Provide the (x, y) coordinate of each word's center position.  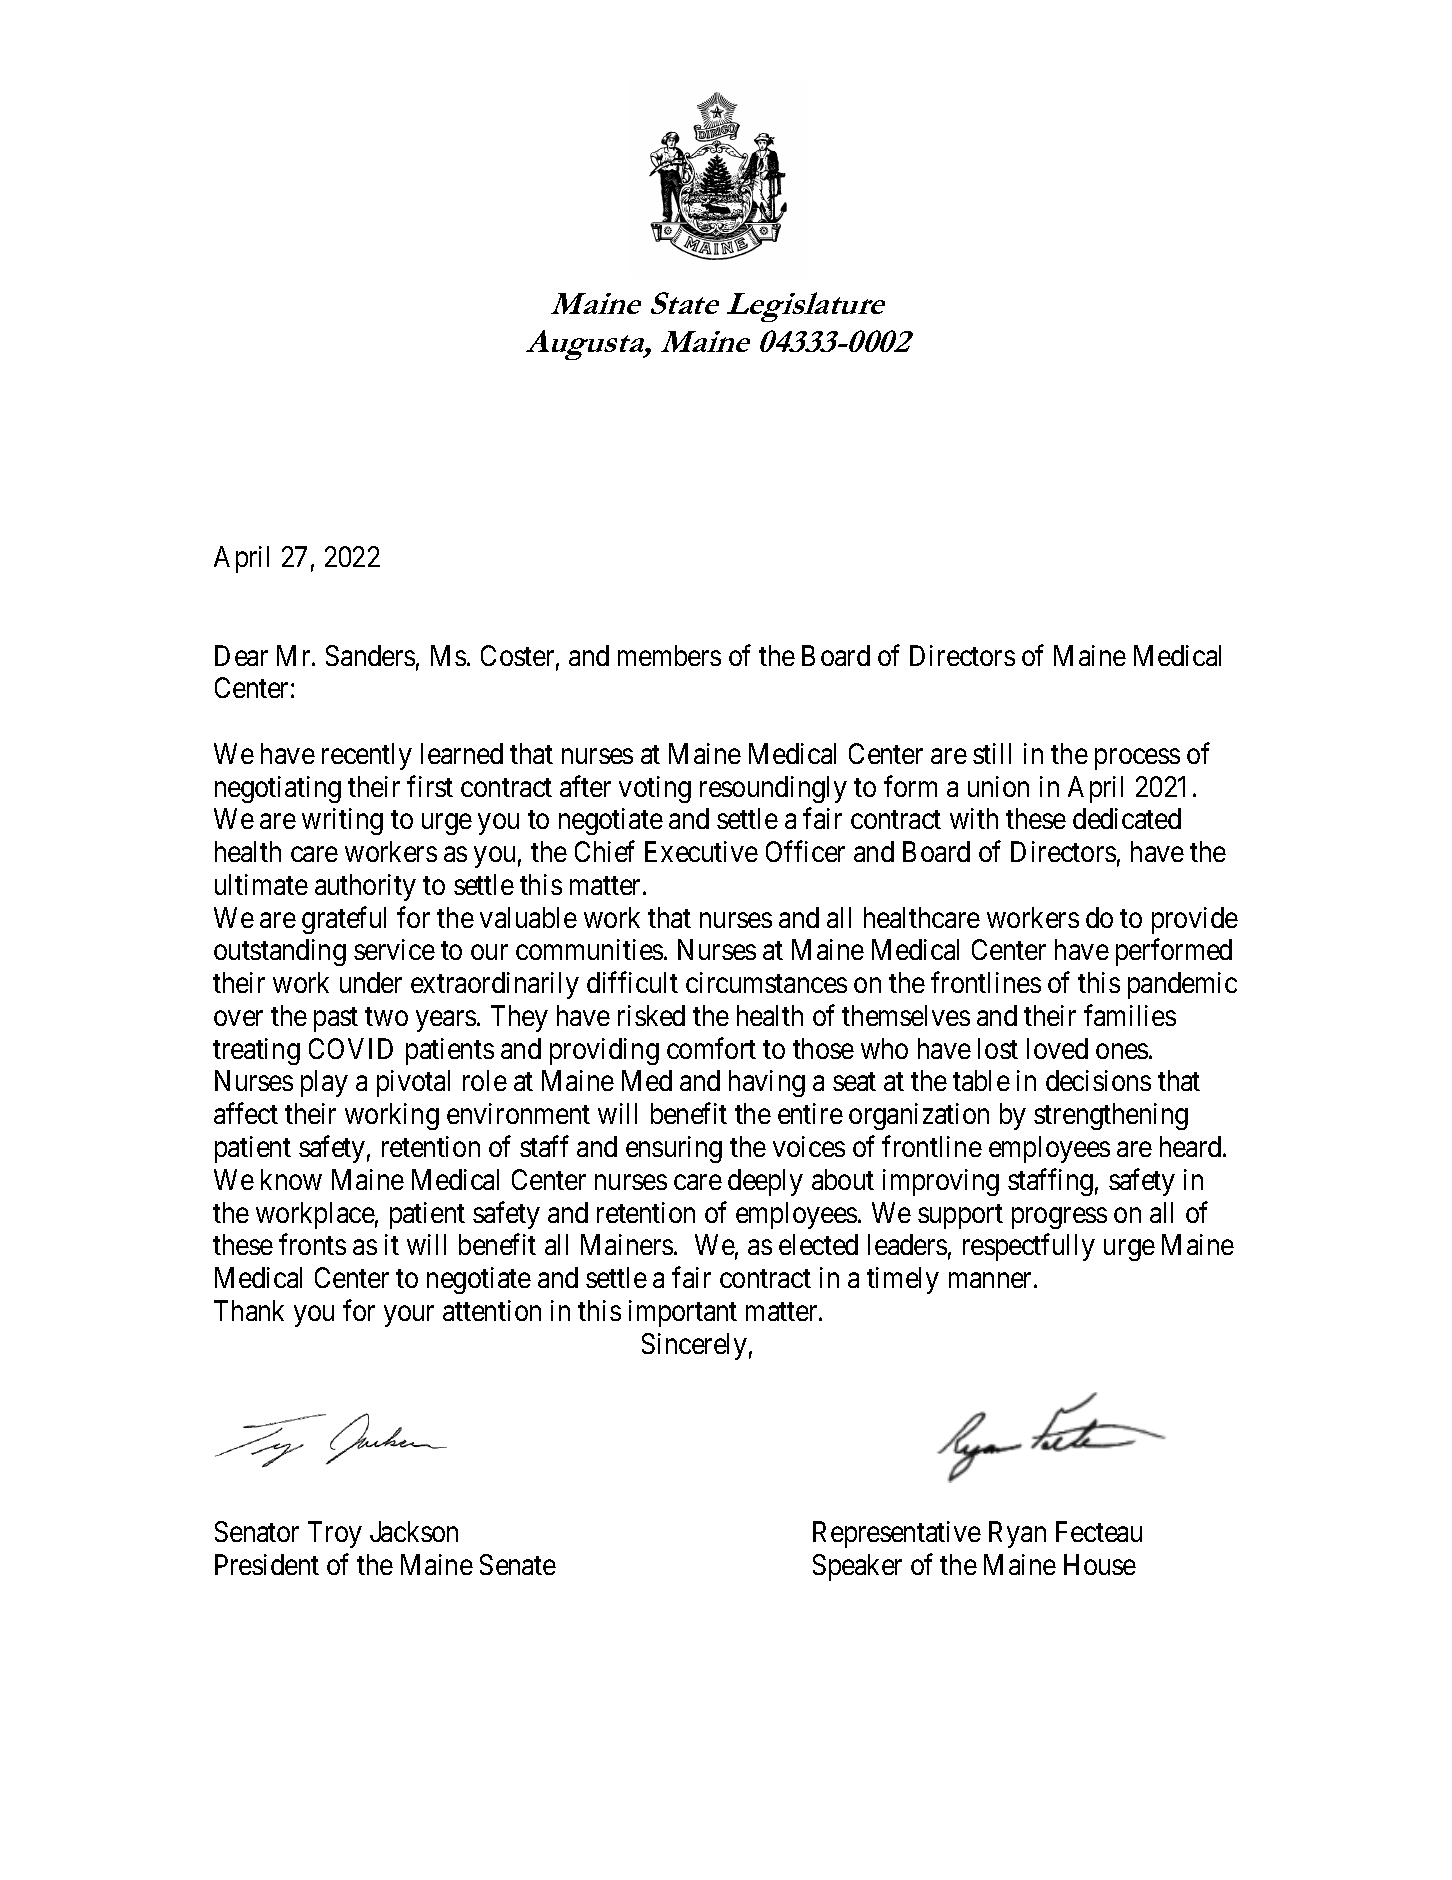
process (1137, 759)
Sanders (370, 655)
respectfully (1029, 1247)
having (767, 1083)
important (683, 1313)
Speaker (857, 1567)
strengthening (1111, 1116)
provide (1195, 920)
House (1100, 1564)
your (409, 1316)
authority (365, 887)
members (669, 655)
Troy (335, 1534)
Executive (701, 851)
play (324, 1083)
